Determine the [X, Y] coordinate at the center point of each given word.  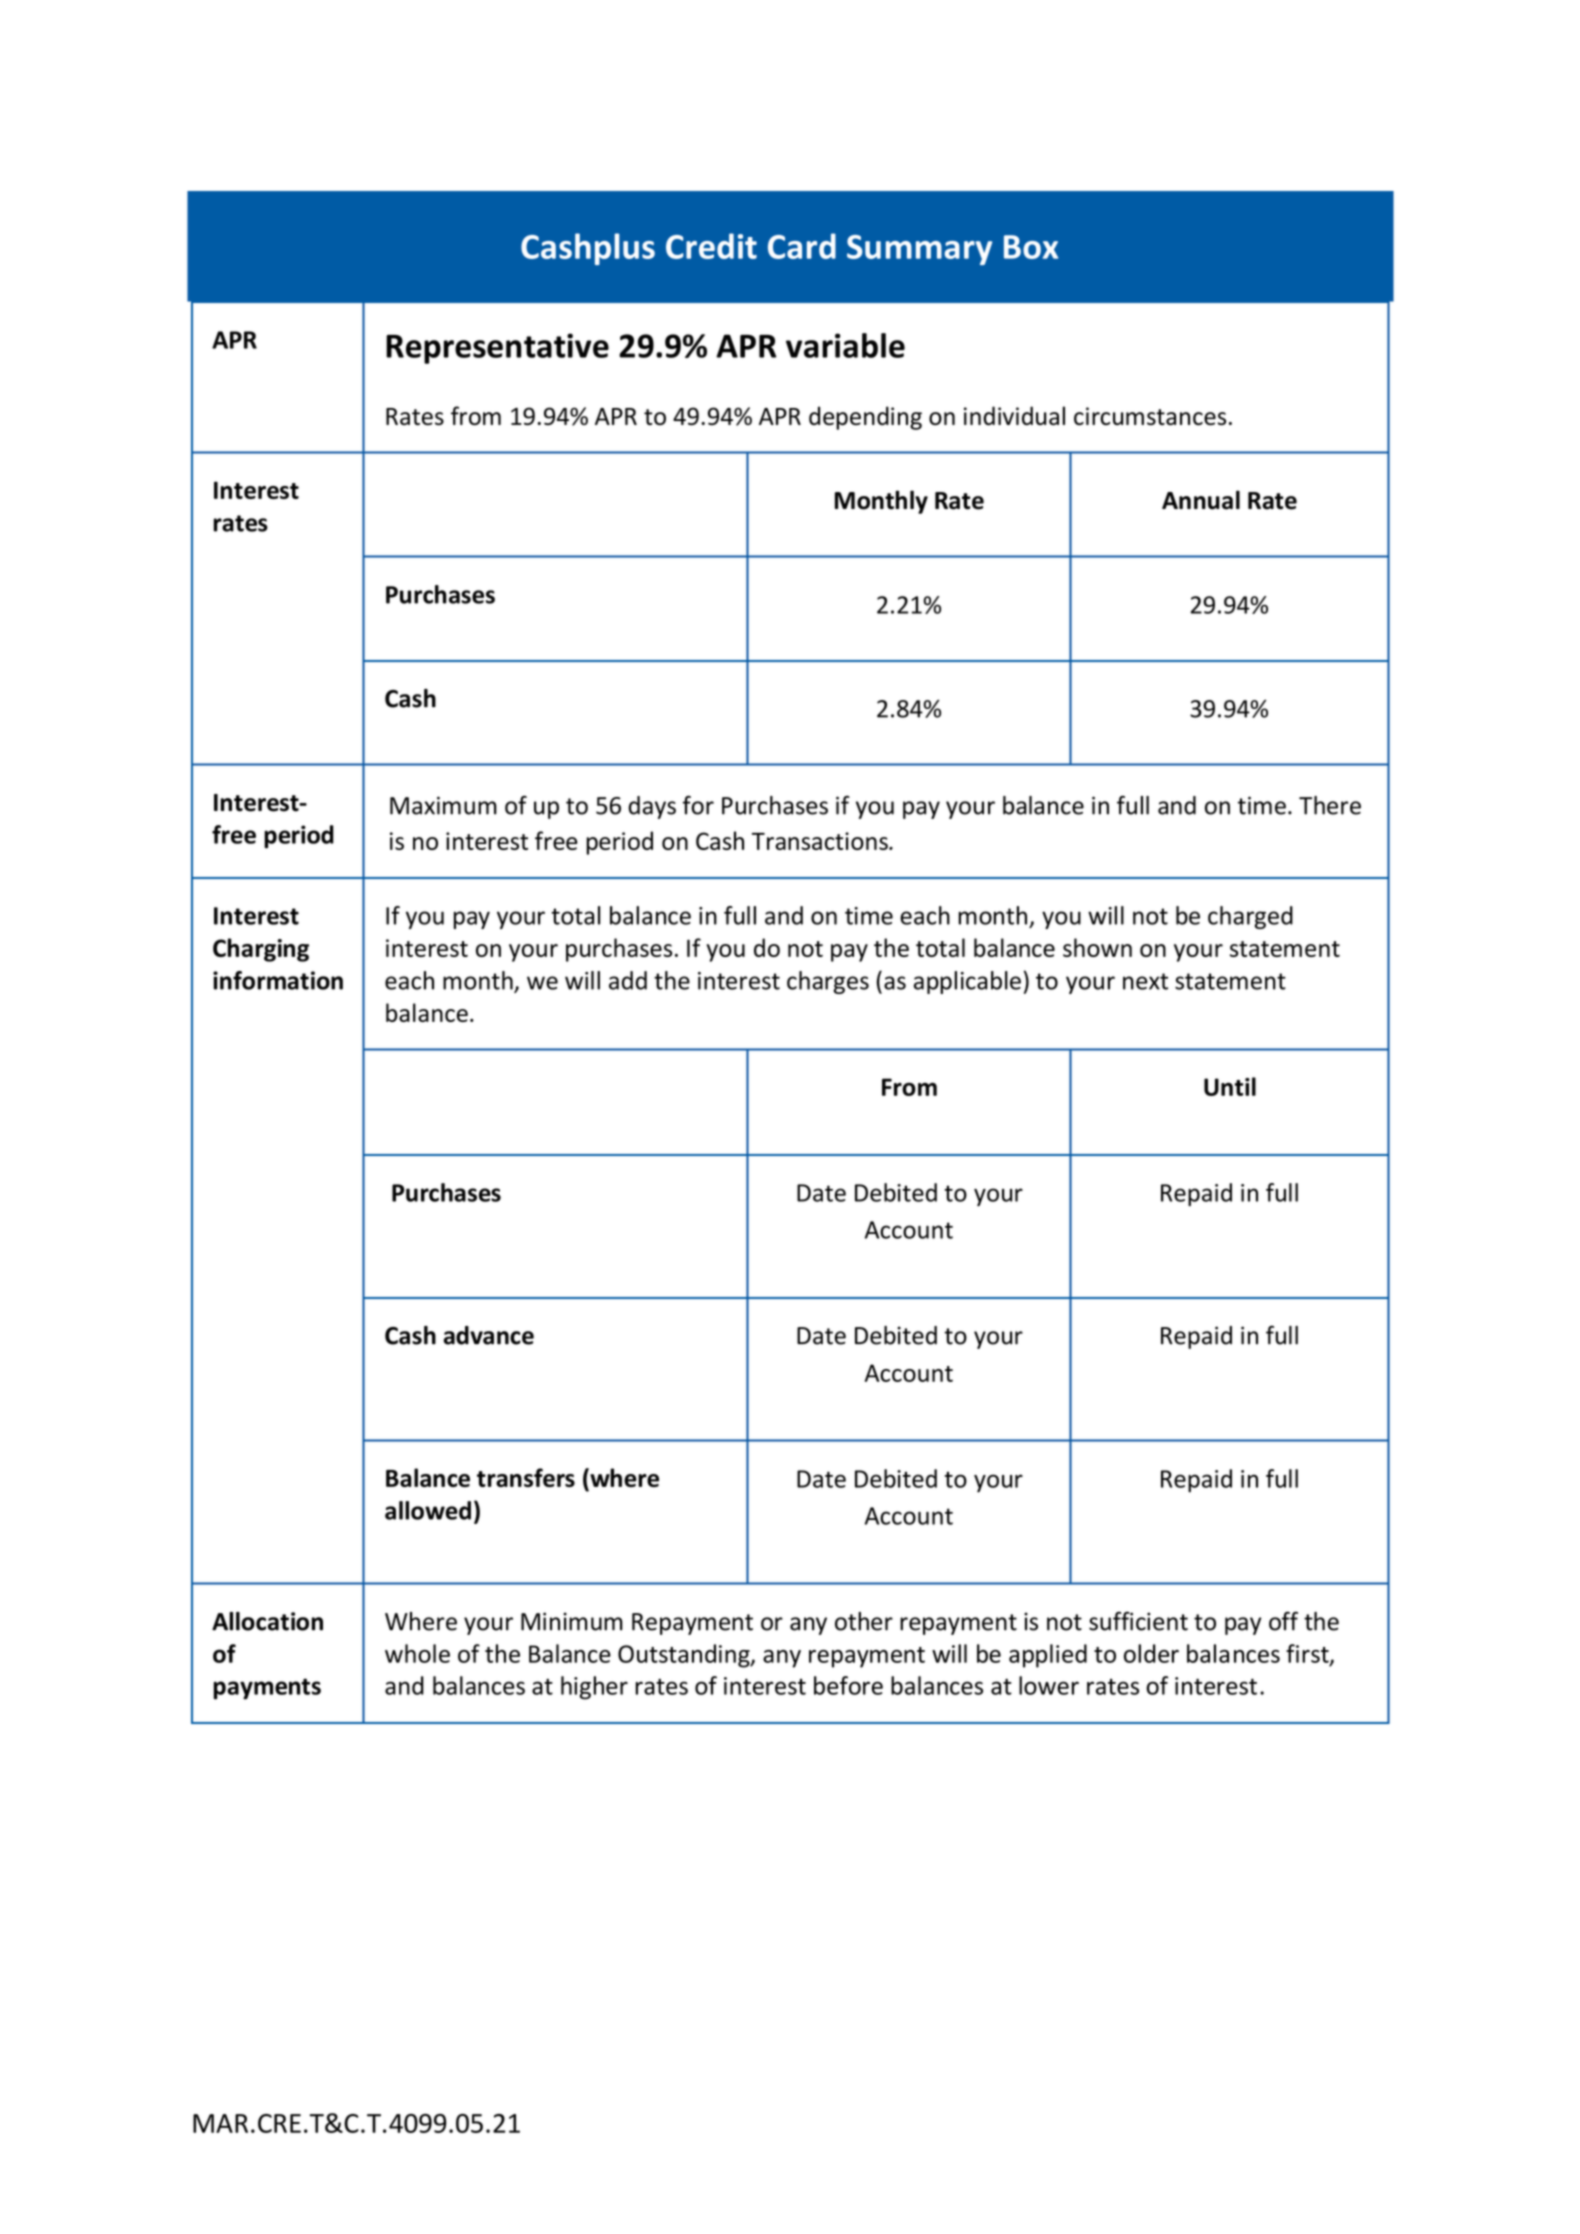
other [864, 1621]
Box [1031, 247]
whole [417, 1653]
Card [802, 246]
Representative [497, 348]
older [1151, 1653]
